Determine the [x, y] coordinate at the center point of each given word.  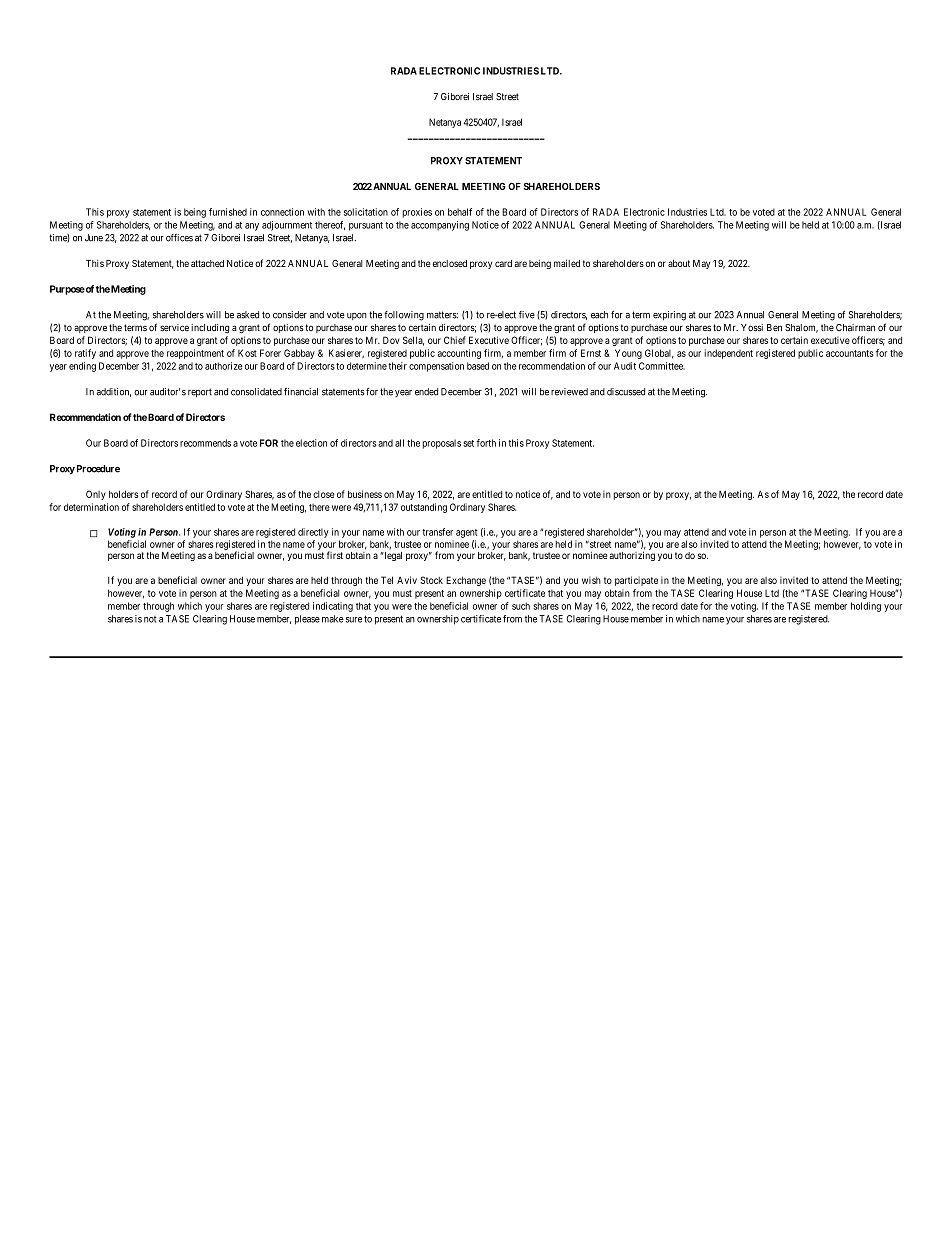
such [521, 606]
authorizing [632, 556]
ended [426, 392]
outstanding [424, 508]
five [527, 315]
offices [179, 238]
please [307, 620]
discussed [626, 392]
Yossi [752, 328]
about [679, 263]
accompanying [440, 226]
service [174, 328]
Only [96, 495]
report [200, 392]
